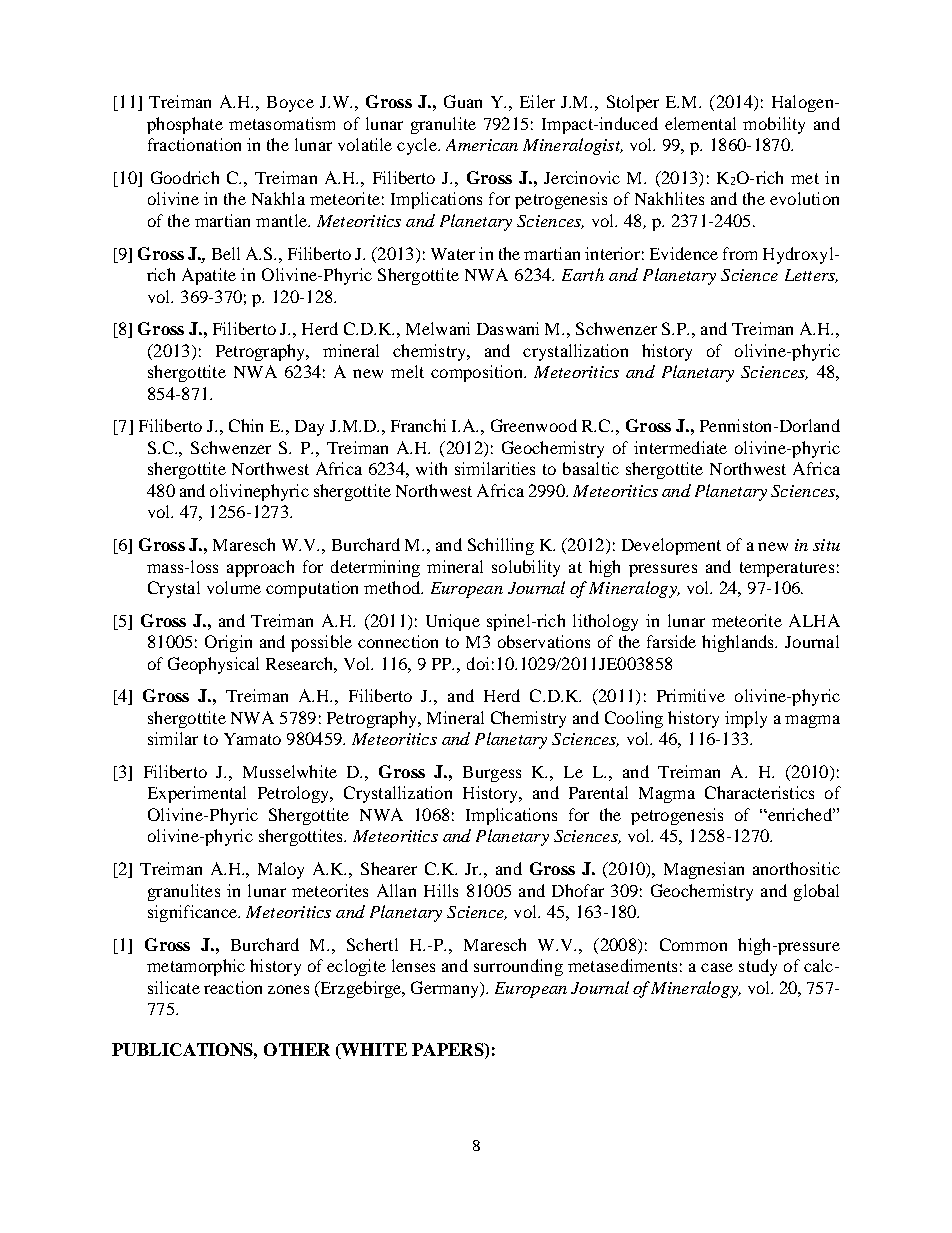  Describe the element at coordinates (746, 719) in the page. I see `imply` at that location.
